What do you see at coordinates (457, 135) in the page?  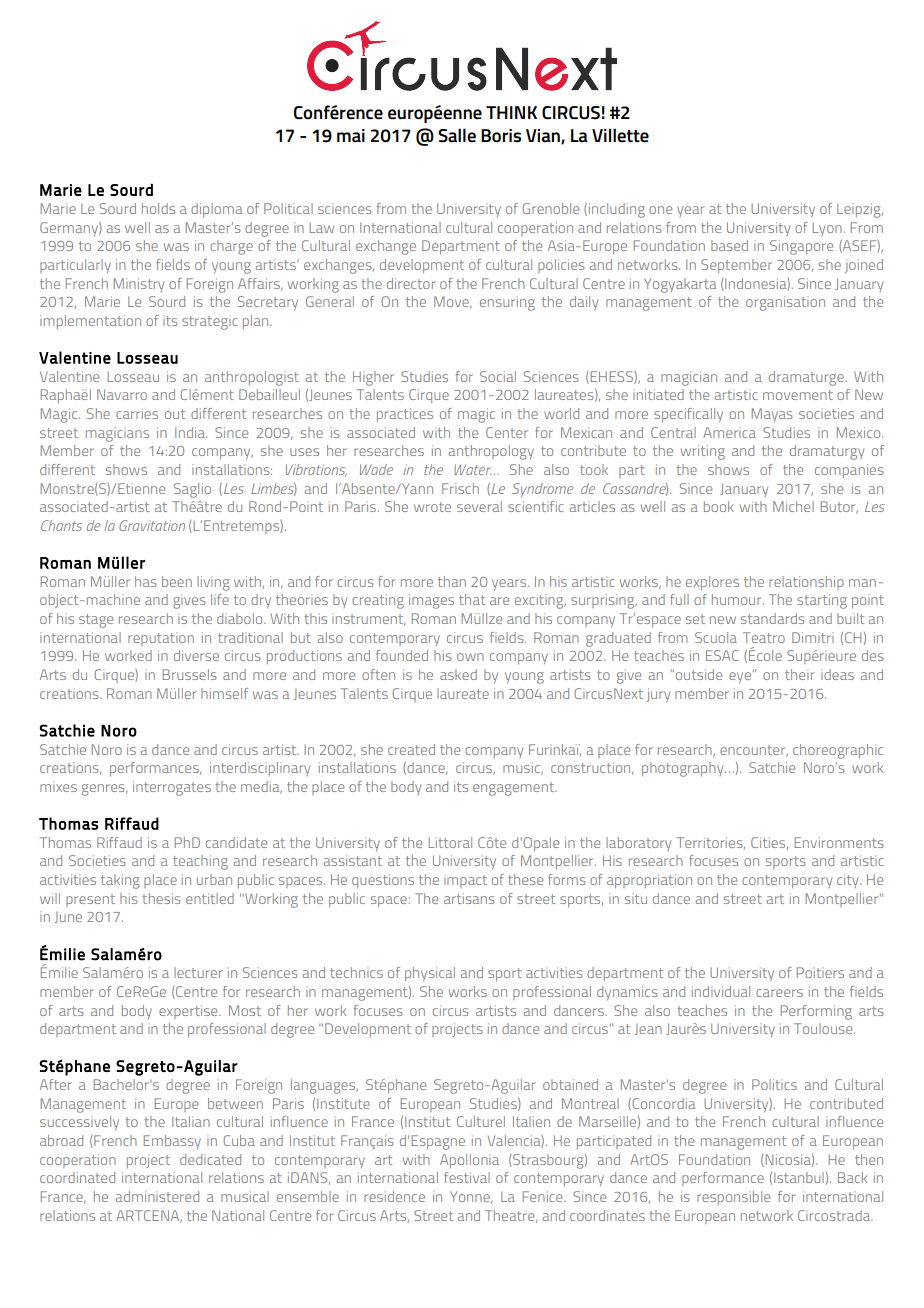 I see `Salle` at bounding box center [457, 135].
